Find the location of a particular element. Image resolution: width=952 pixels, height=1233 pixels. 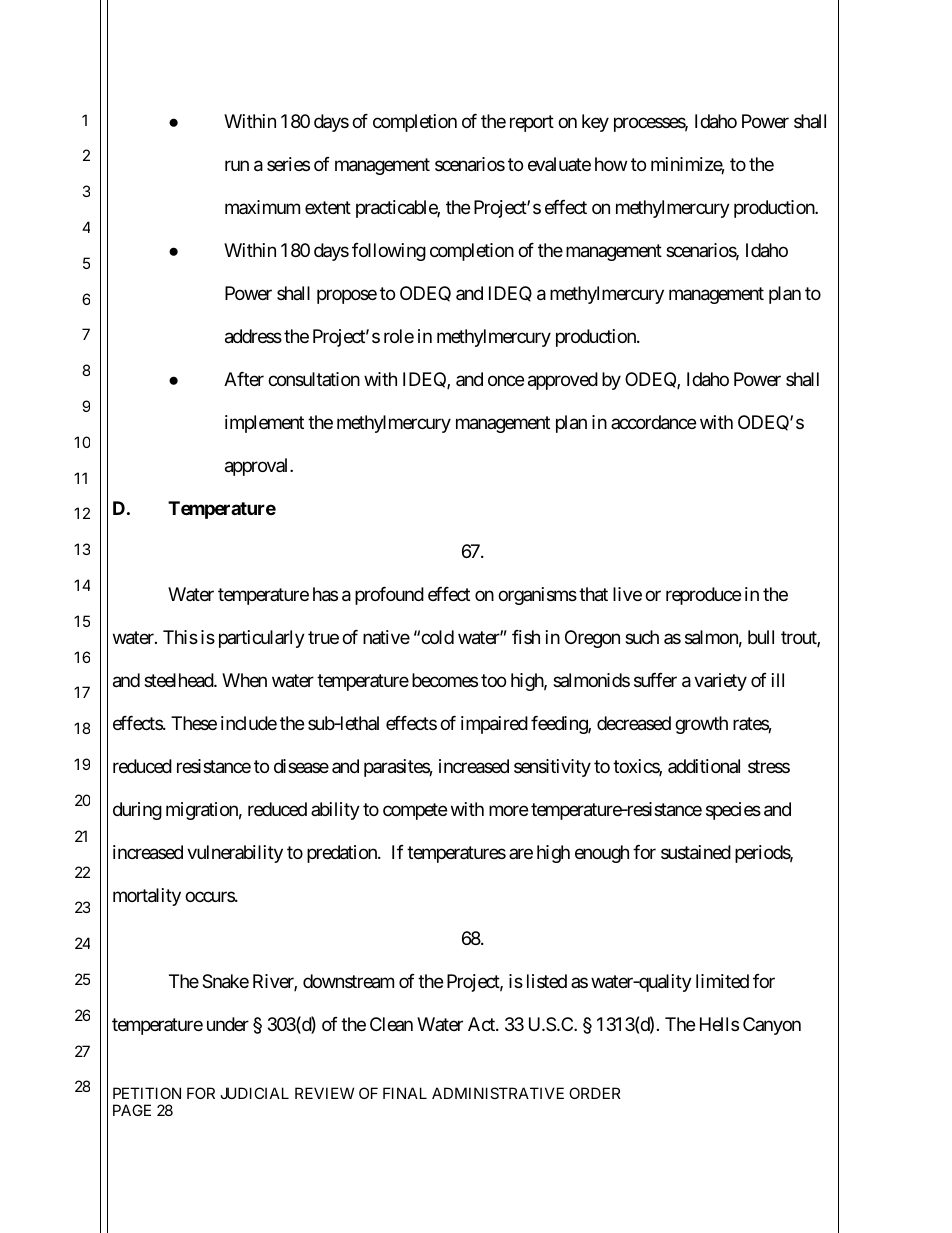

report is located at coordinates (532, 124).
